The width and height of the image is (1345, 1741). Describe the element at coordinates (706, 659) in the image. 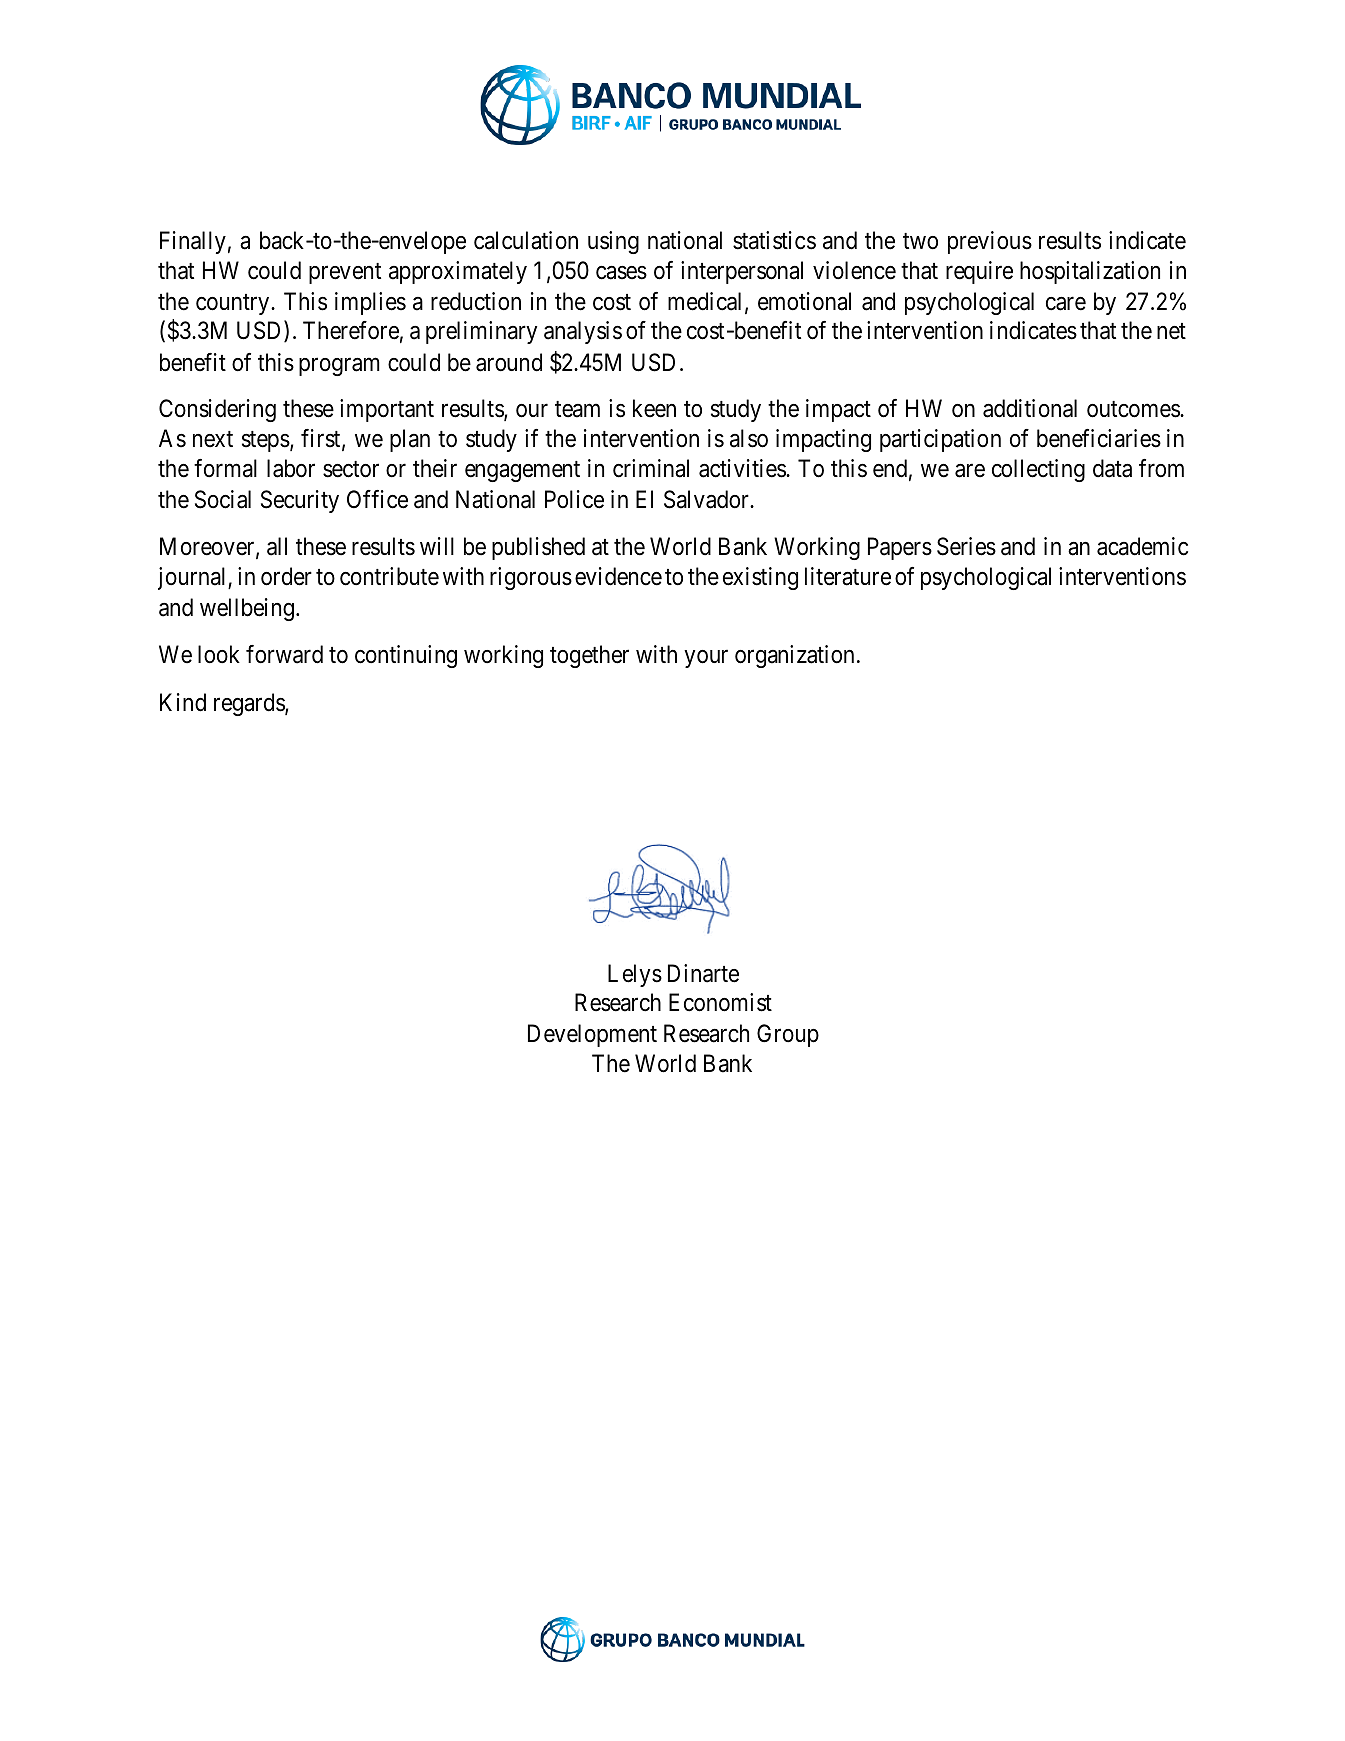

I see `your` at that location.
